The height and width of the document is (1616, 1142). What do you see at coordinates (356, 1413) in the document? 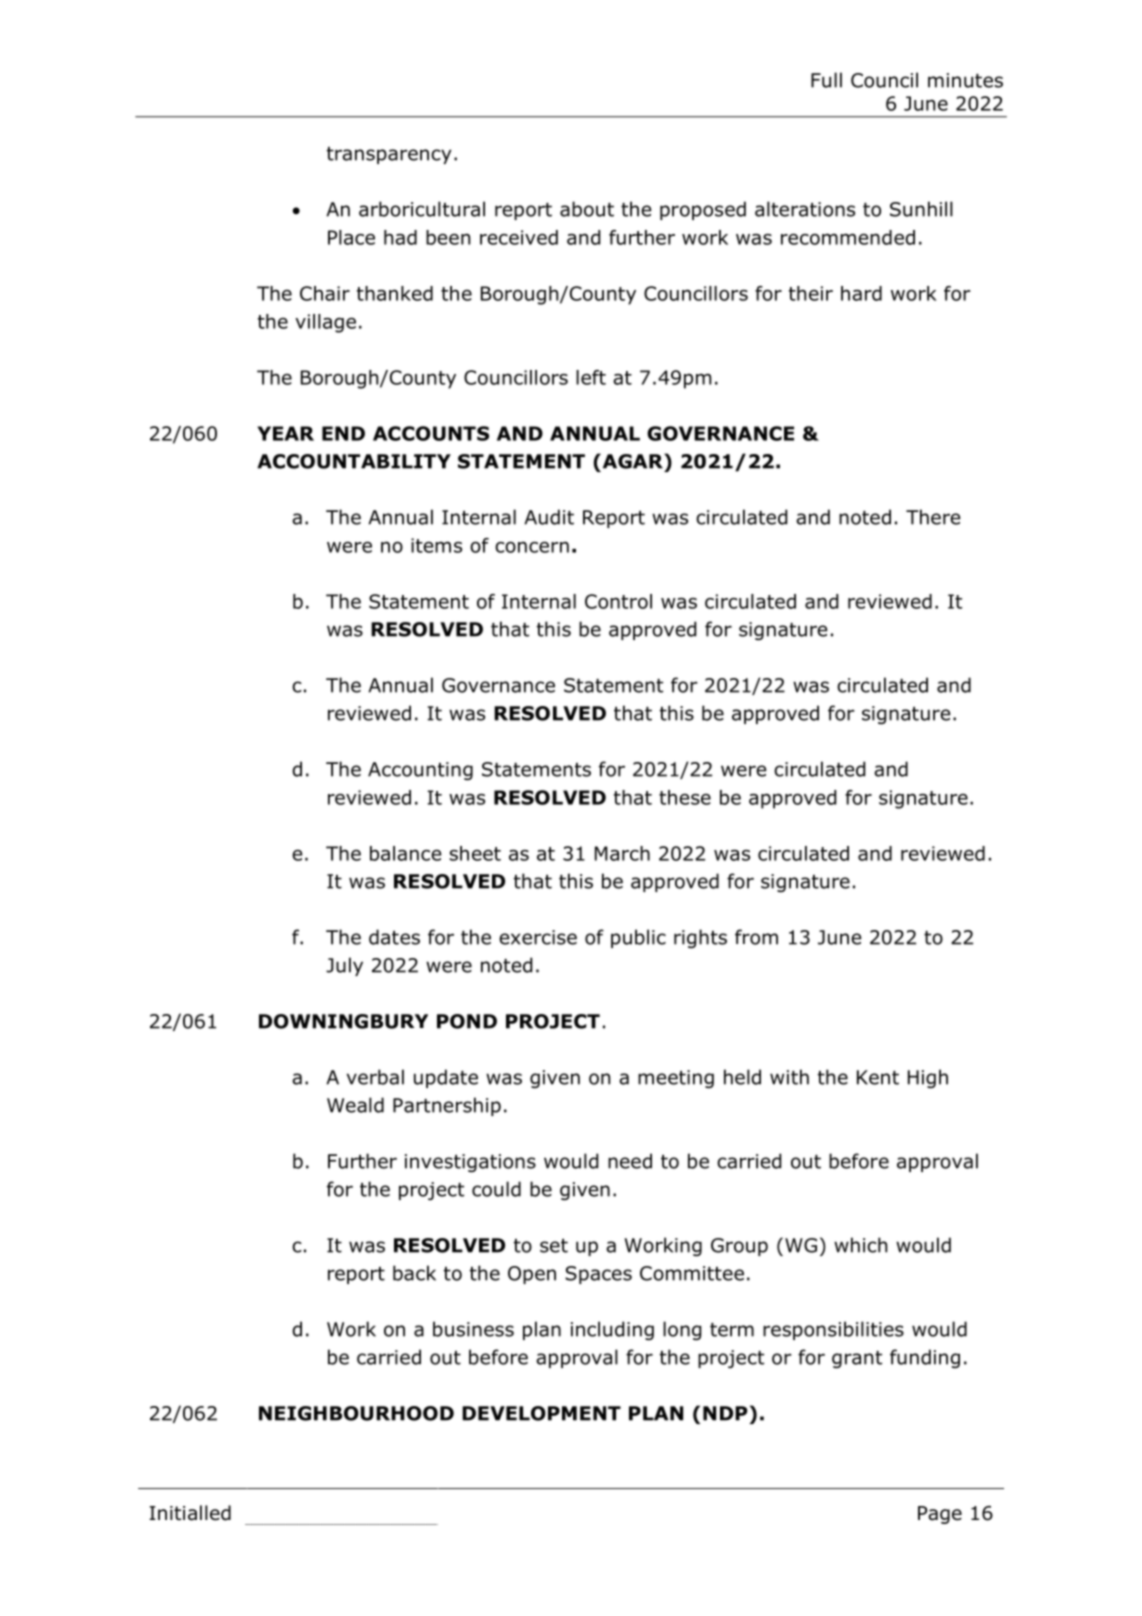
I see `NEIGHBOURHOOD` at bounding box center [356, 1413].
